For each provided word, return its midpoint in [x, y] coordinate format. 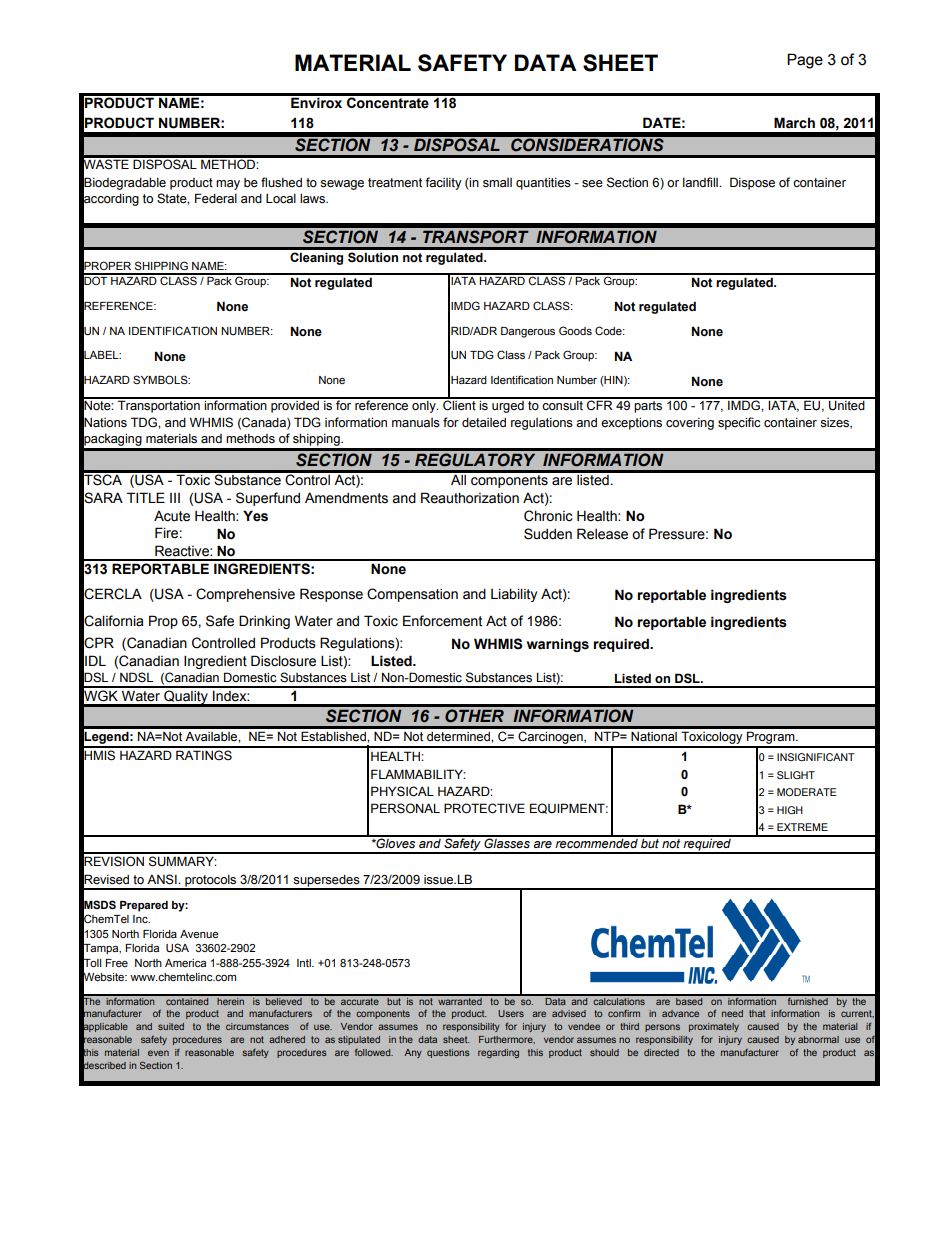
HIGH [790, 810]
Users [511, 1013]
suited [171, 1026]
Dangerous [528, 332]
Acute [172, 516]
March [794, 123]
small [497, 183]
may [228, 185]
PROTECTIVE [484, 808]
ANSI [163, 879]
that [757, 1013]
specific [739, 423]
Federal [216, 198]
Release [602, 534]
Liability [514, 595]
